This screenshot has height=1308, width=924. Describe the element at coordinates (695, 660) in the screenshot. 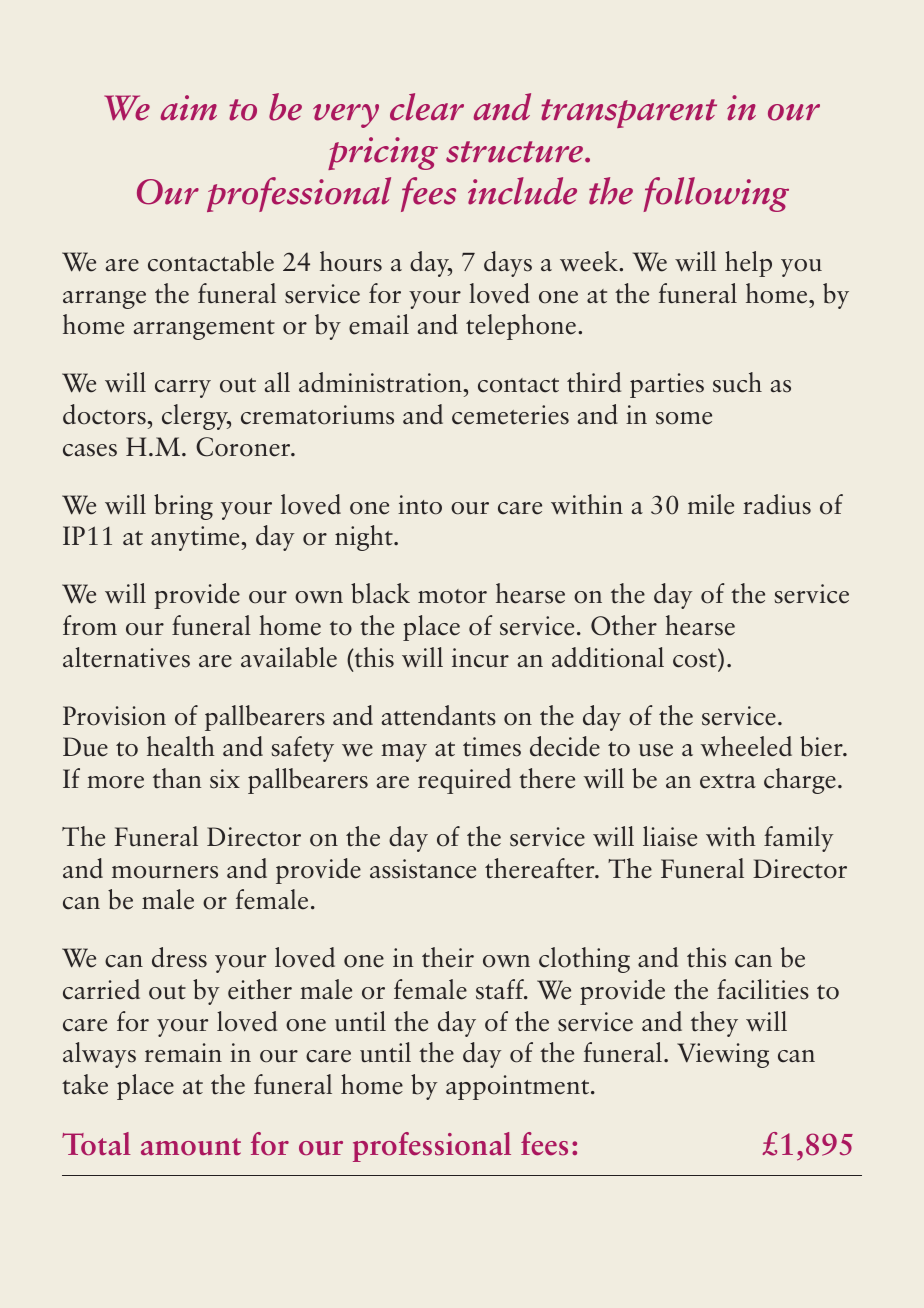

I see `cost` at that location.
